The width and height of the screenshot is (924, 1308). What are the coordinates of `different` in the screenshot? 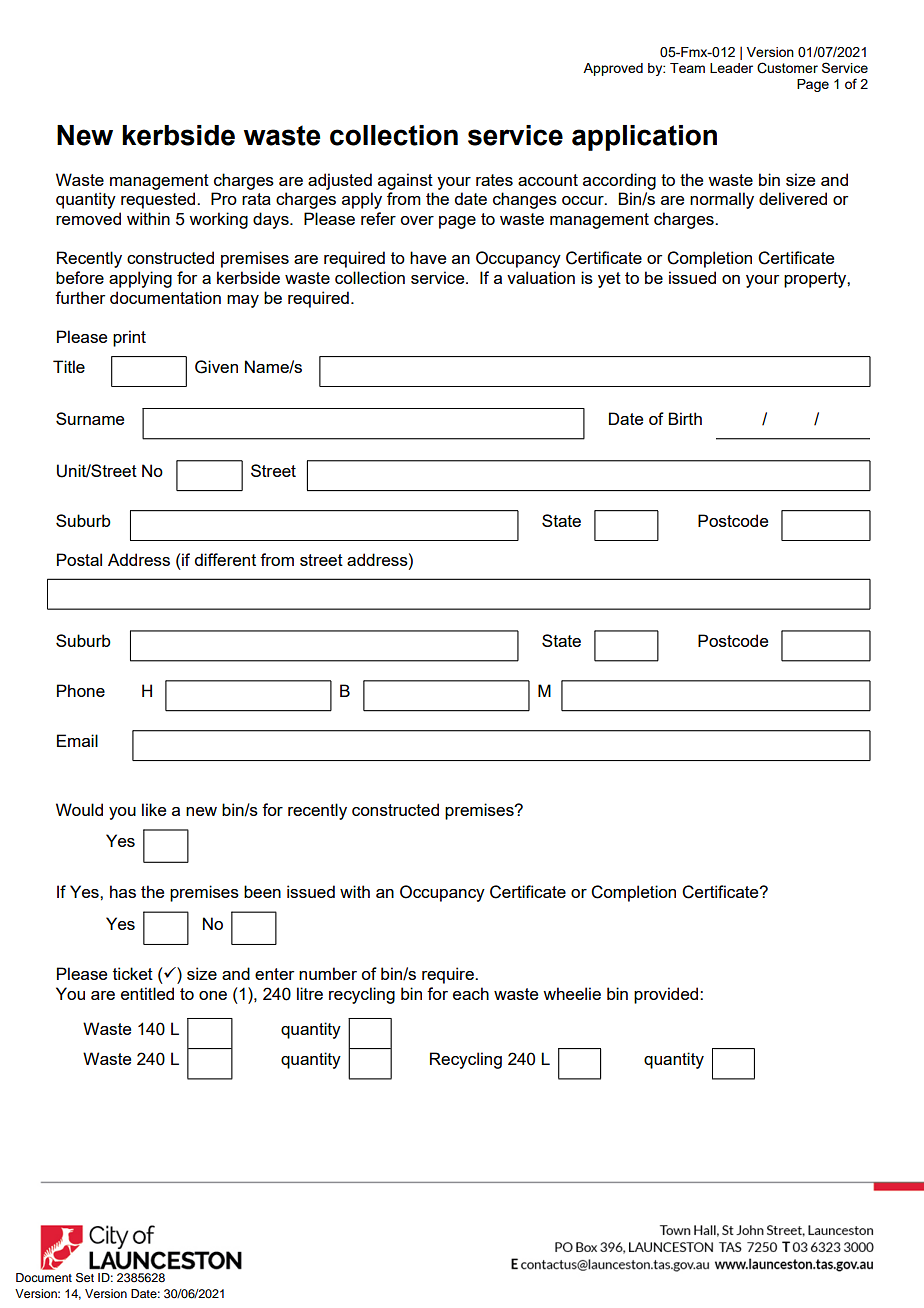 It's located at (225, 559).
